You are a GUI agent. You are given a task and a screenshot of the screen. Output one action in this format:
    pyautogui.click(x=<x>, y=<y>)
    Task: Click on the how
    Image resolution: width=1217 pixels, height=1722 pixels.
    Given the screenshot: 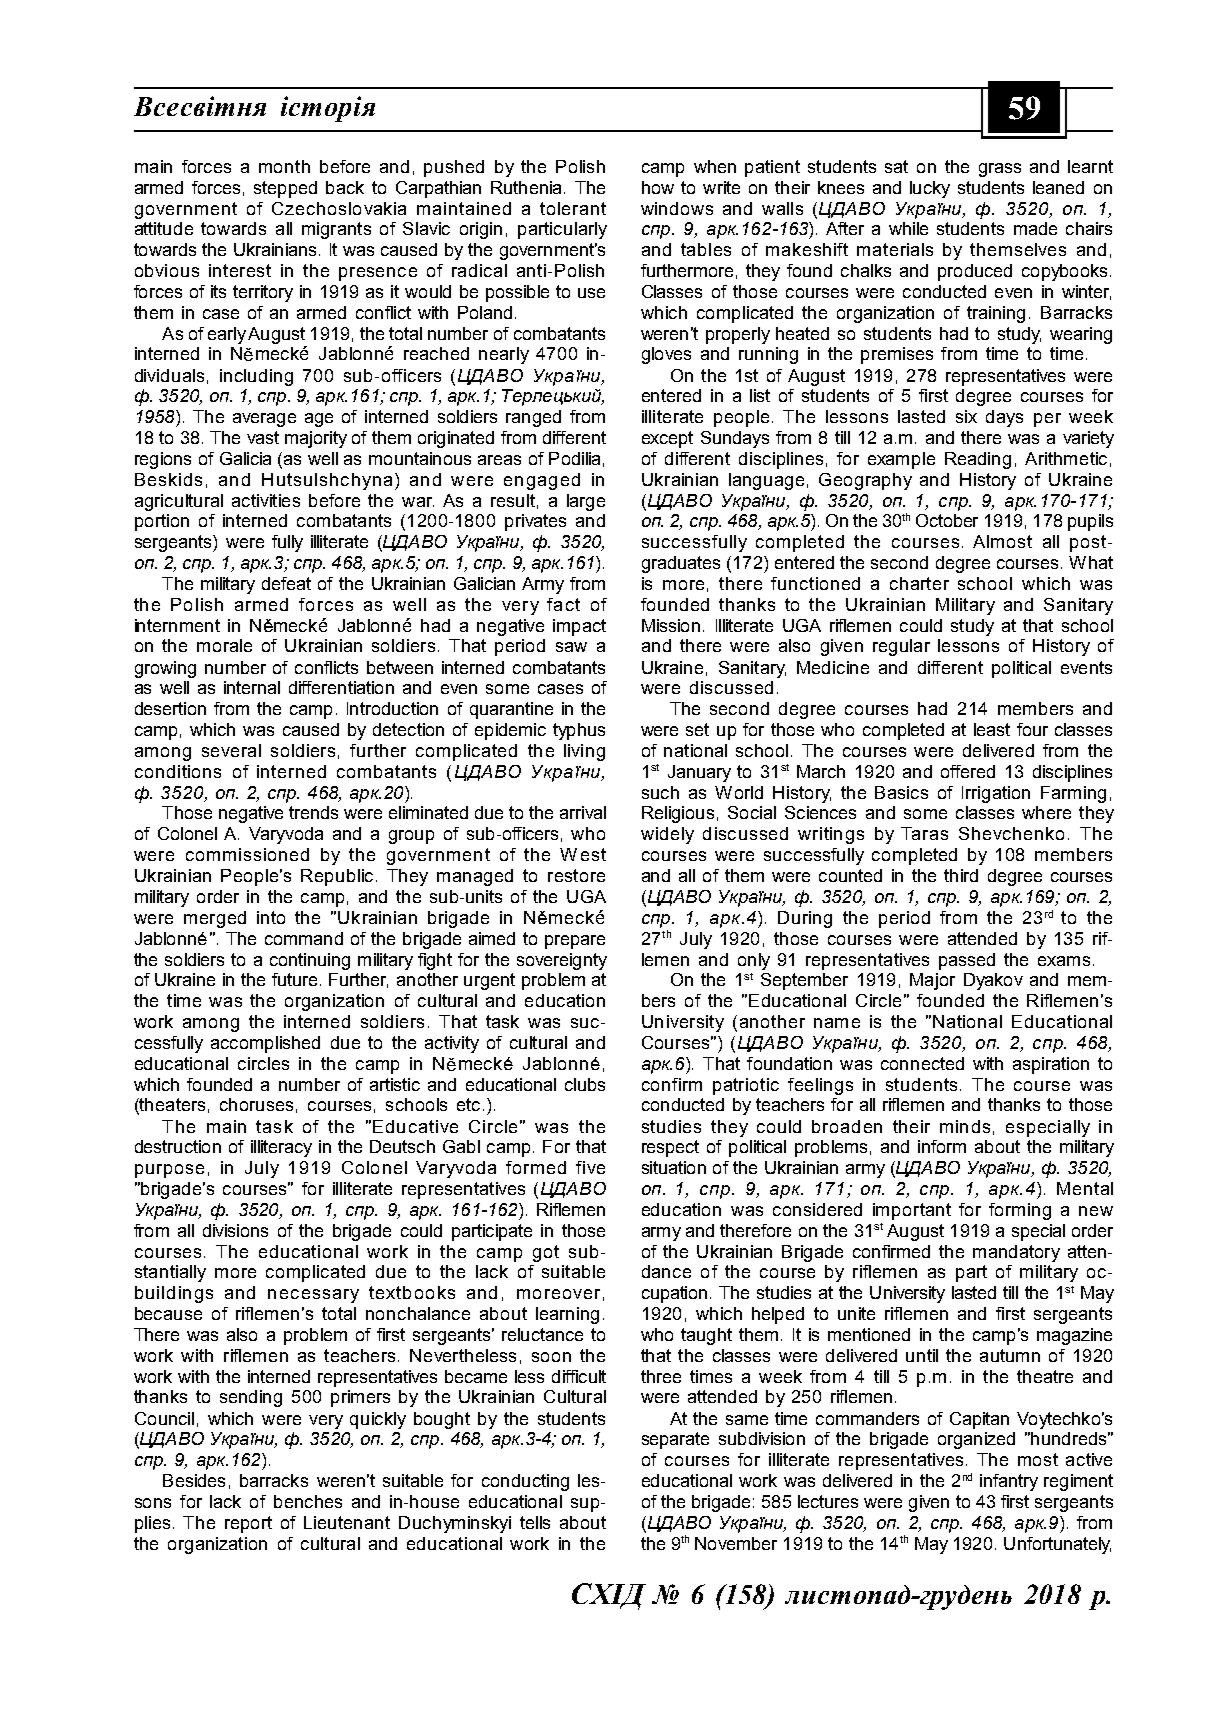 What is the action you would take?
    pyautogui.click(x=658, y=187)
